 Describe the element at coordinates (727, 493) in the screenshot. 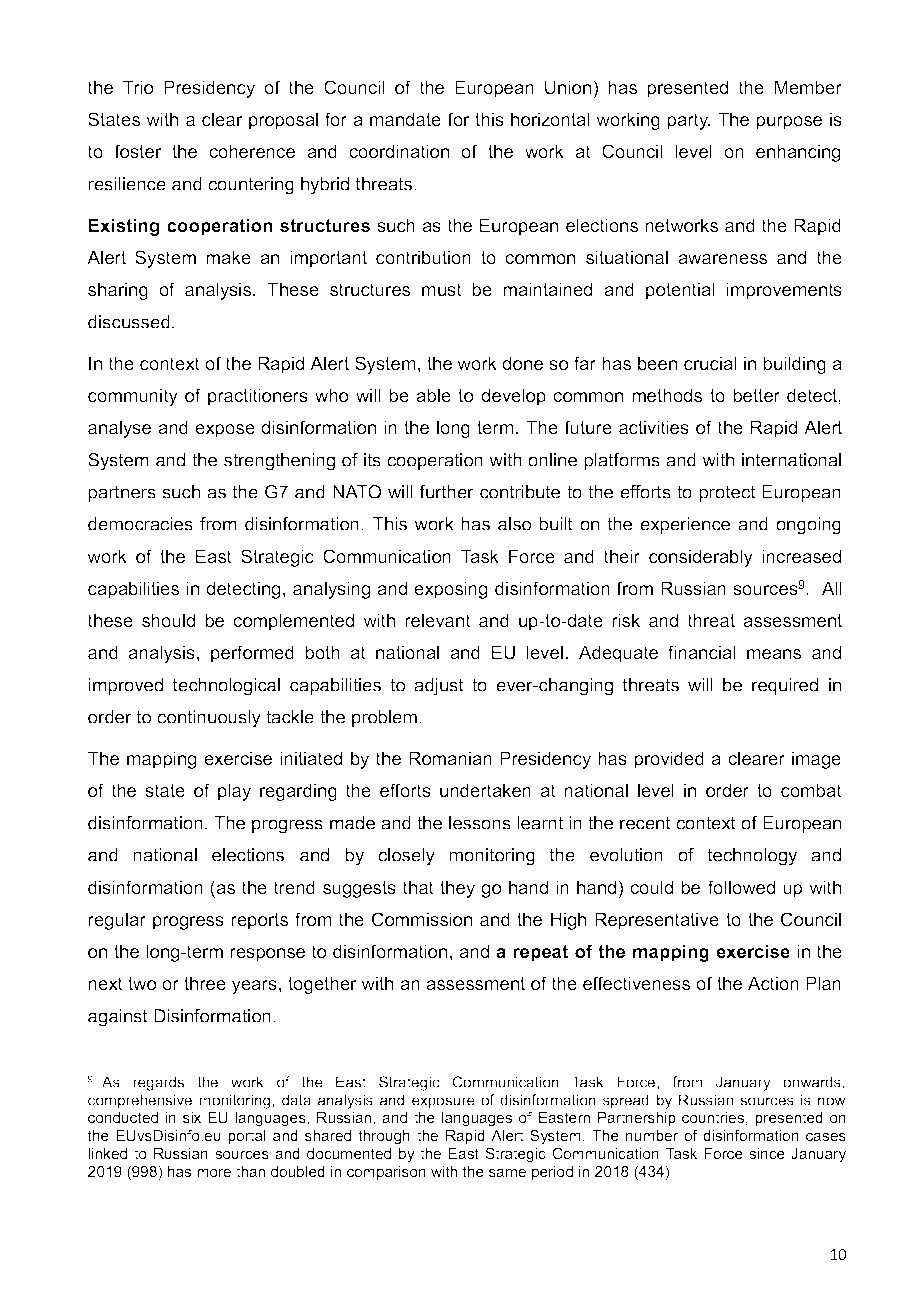

I see `protect` at that location.
